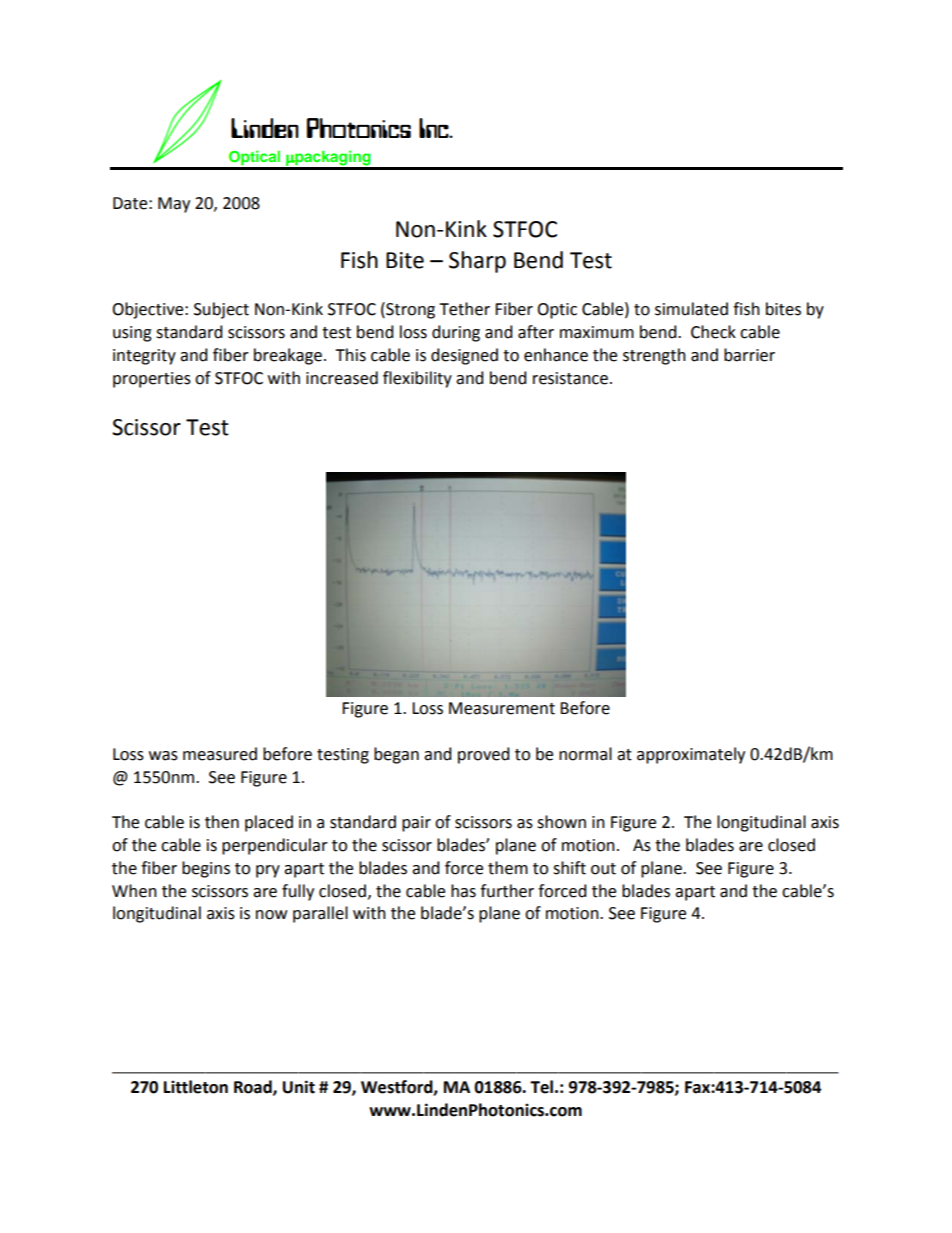  I want to click on properties, so click(152, 380).
